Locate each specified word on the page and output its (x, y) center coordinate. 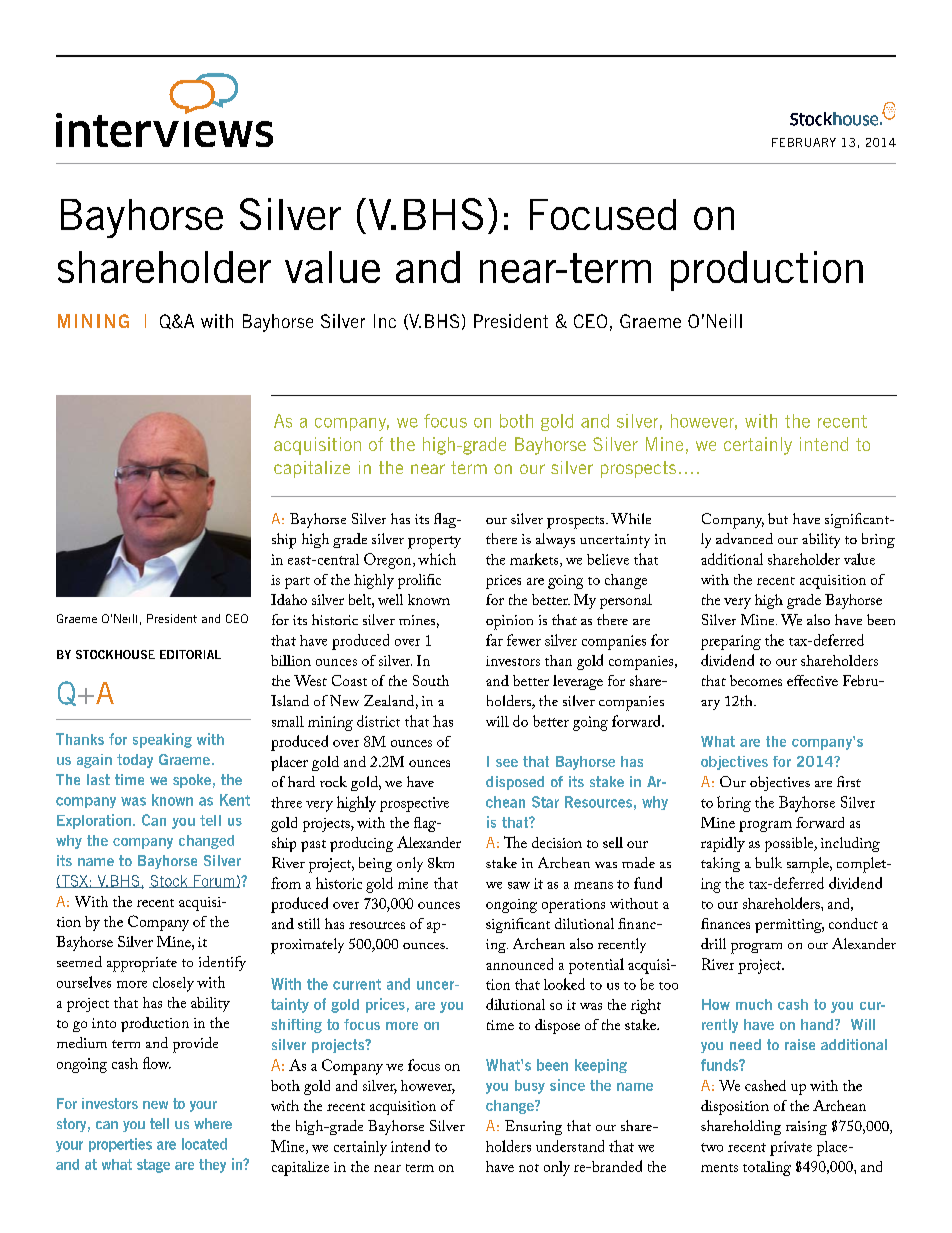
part (297, 583)
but (778, 518)
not (529, 1168)
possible (790, 844)
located (204, 1144)
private (791, 1148)
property (434, 542)
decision (557, 842)
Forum (214, 881)
